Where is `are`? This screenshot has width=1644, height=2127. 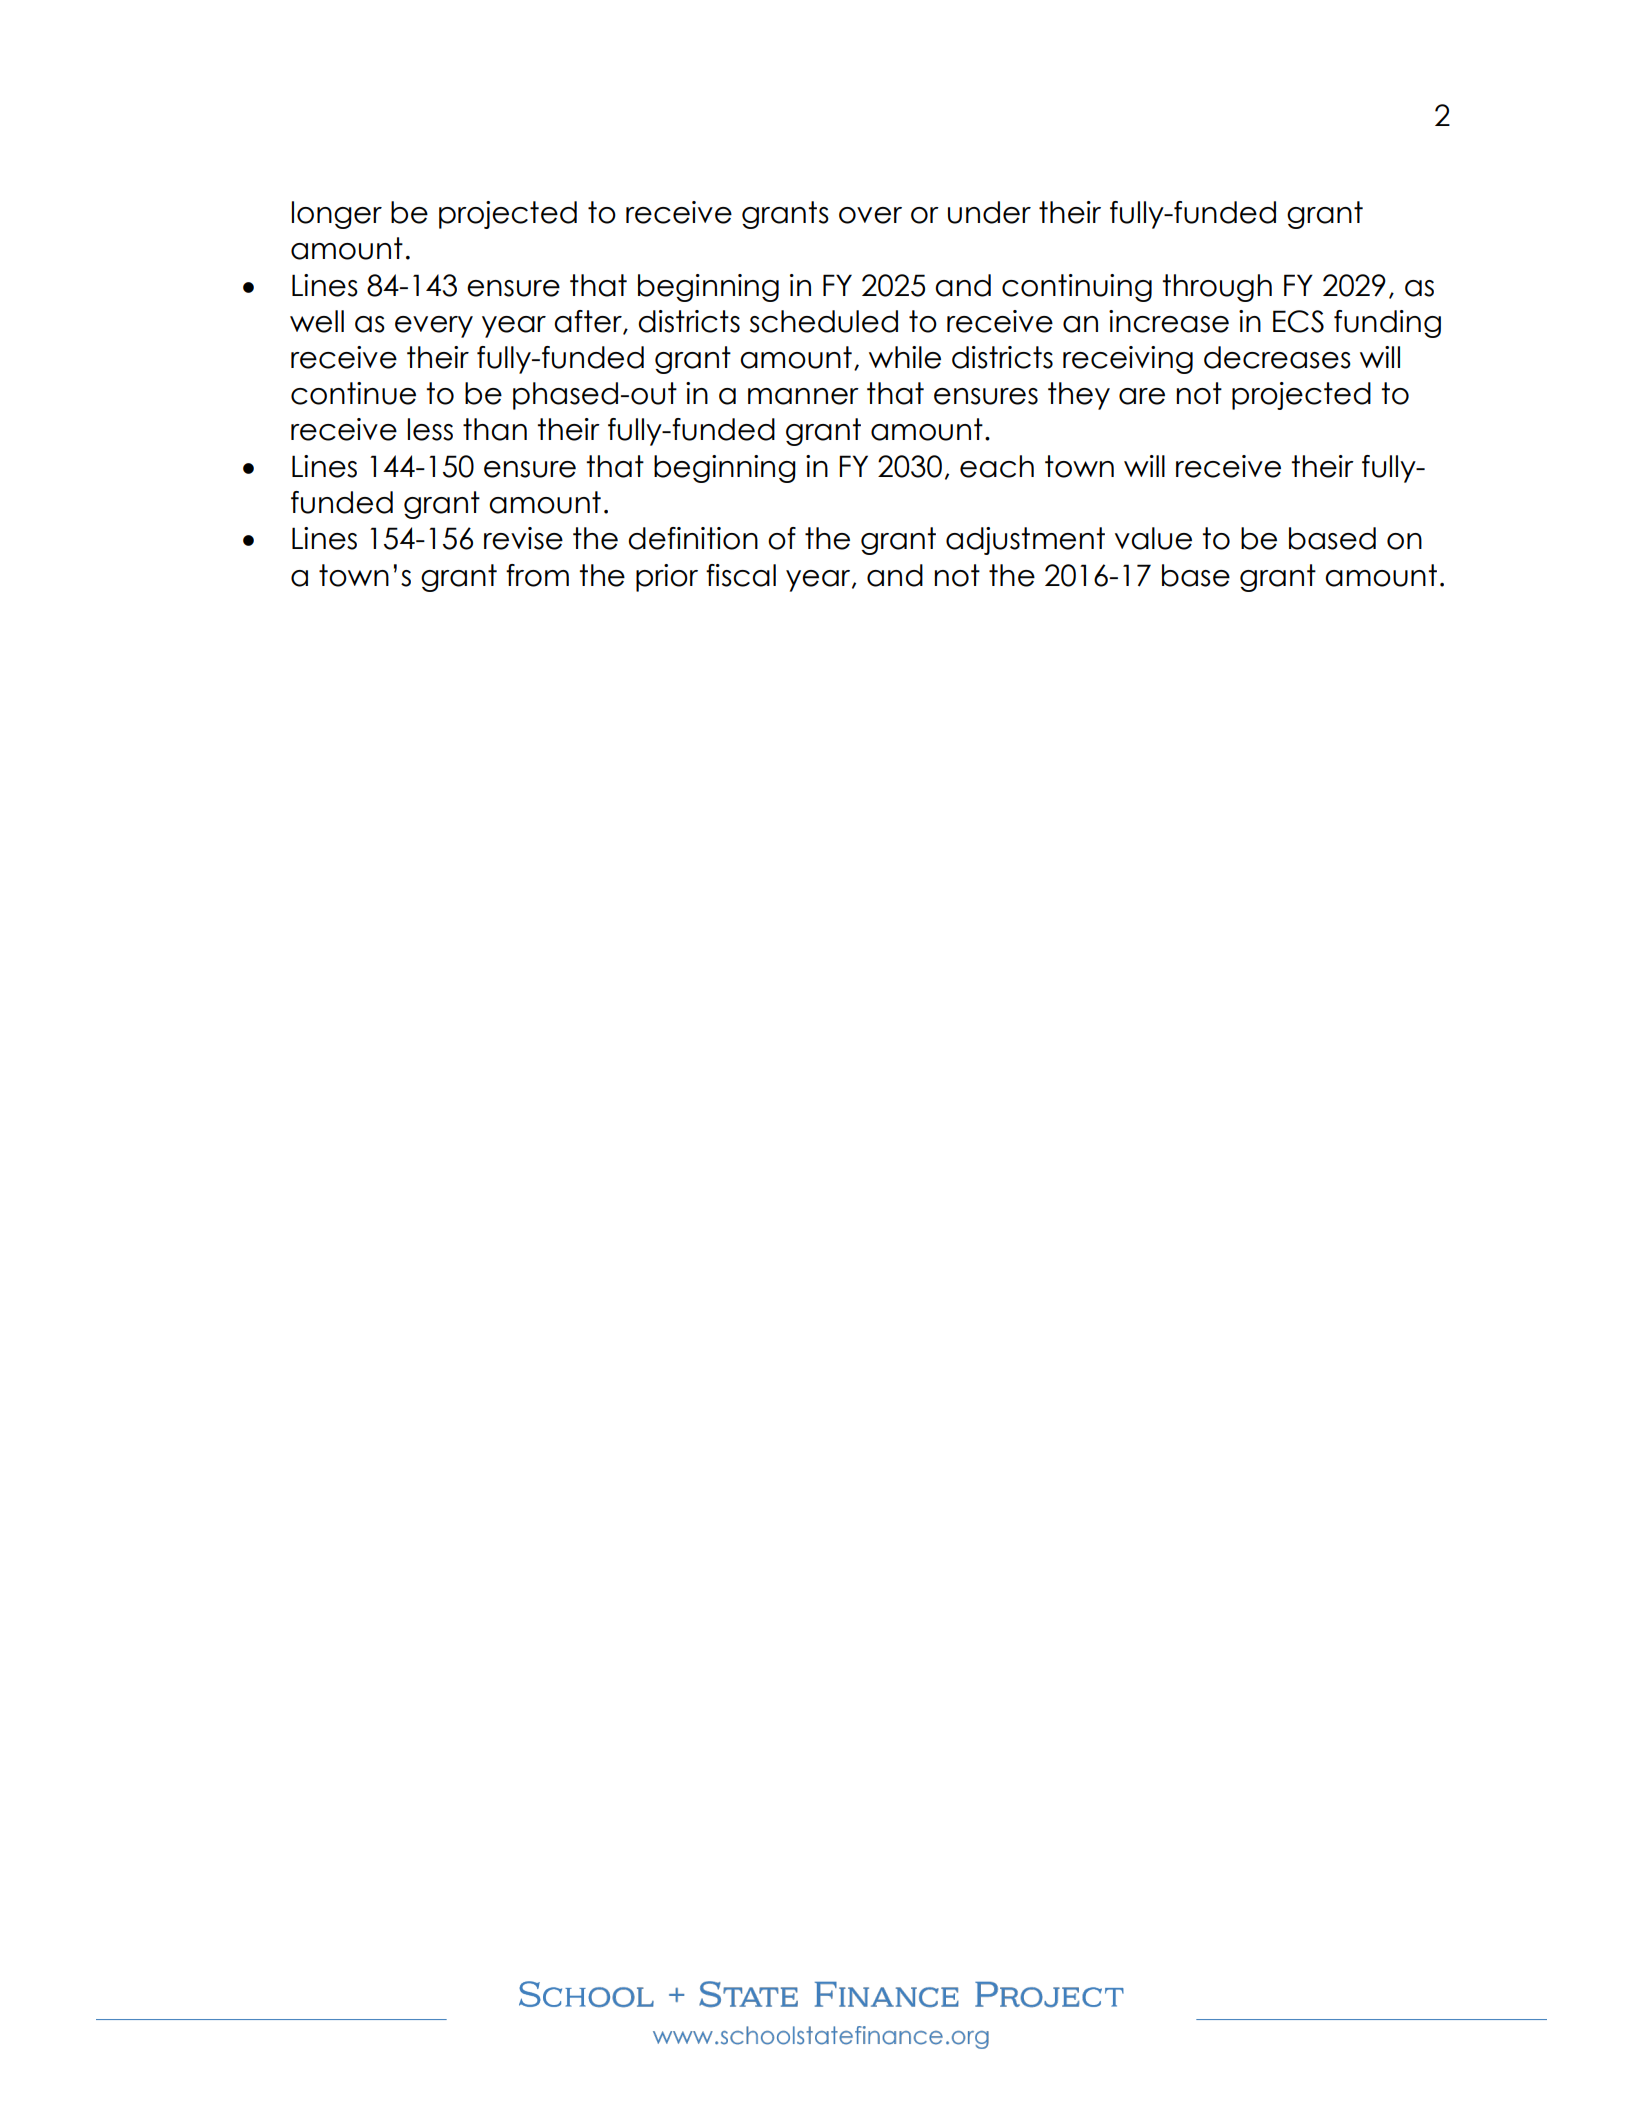
are is located at coordinates (1142, 396).
